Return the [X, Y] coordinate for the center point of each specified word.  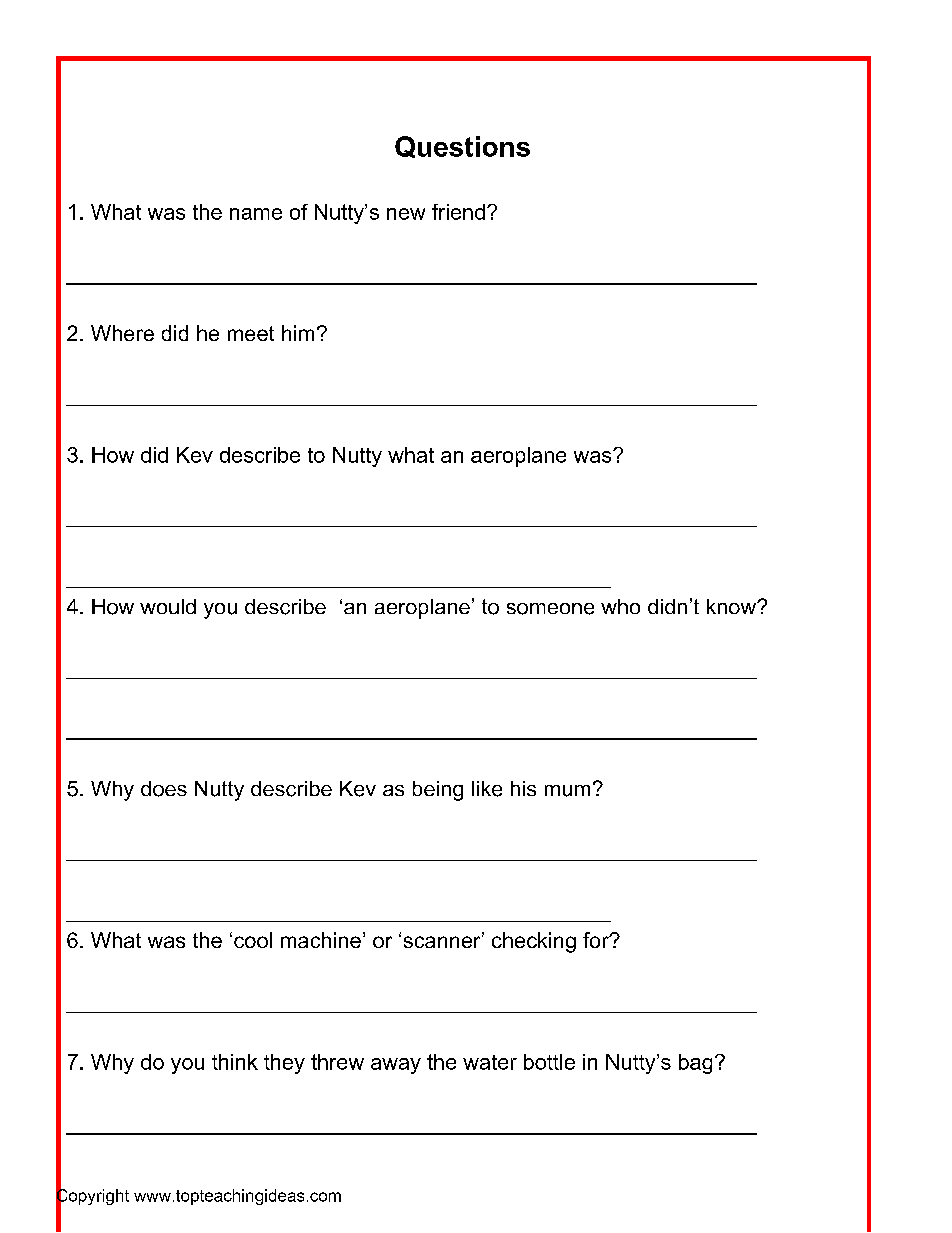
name [256, 214]
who [620, 606]
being [438, 791]
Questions [462, 147]
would [168, 606]
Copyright [92, 1197]
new [406, 214]
